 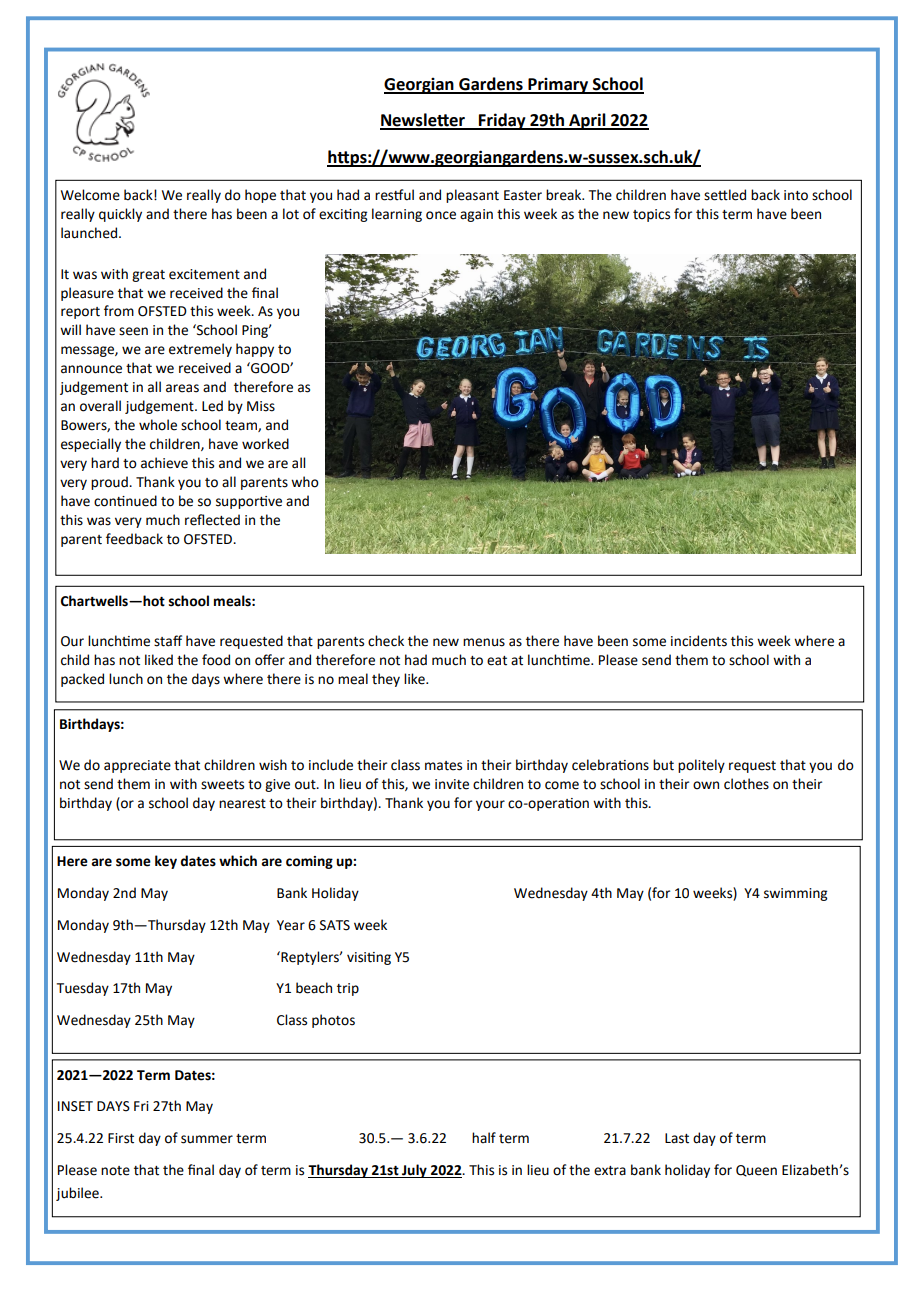 What do you see at coordinates (699, 641) in the document?
I see `incidents` at bounding box center [699, 641].
